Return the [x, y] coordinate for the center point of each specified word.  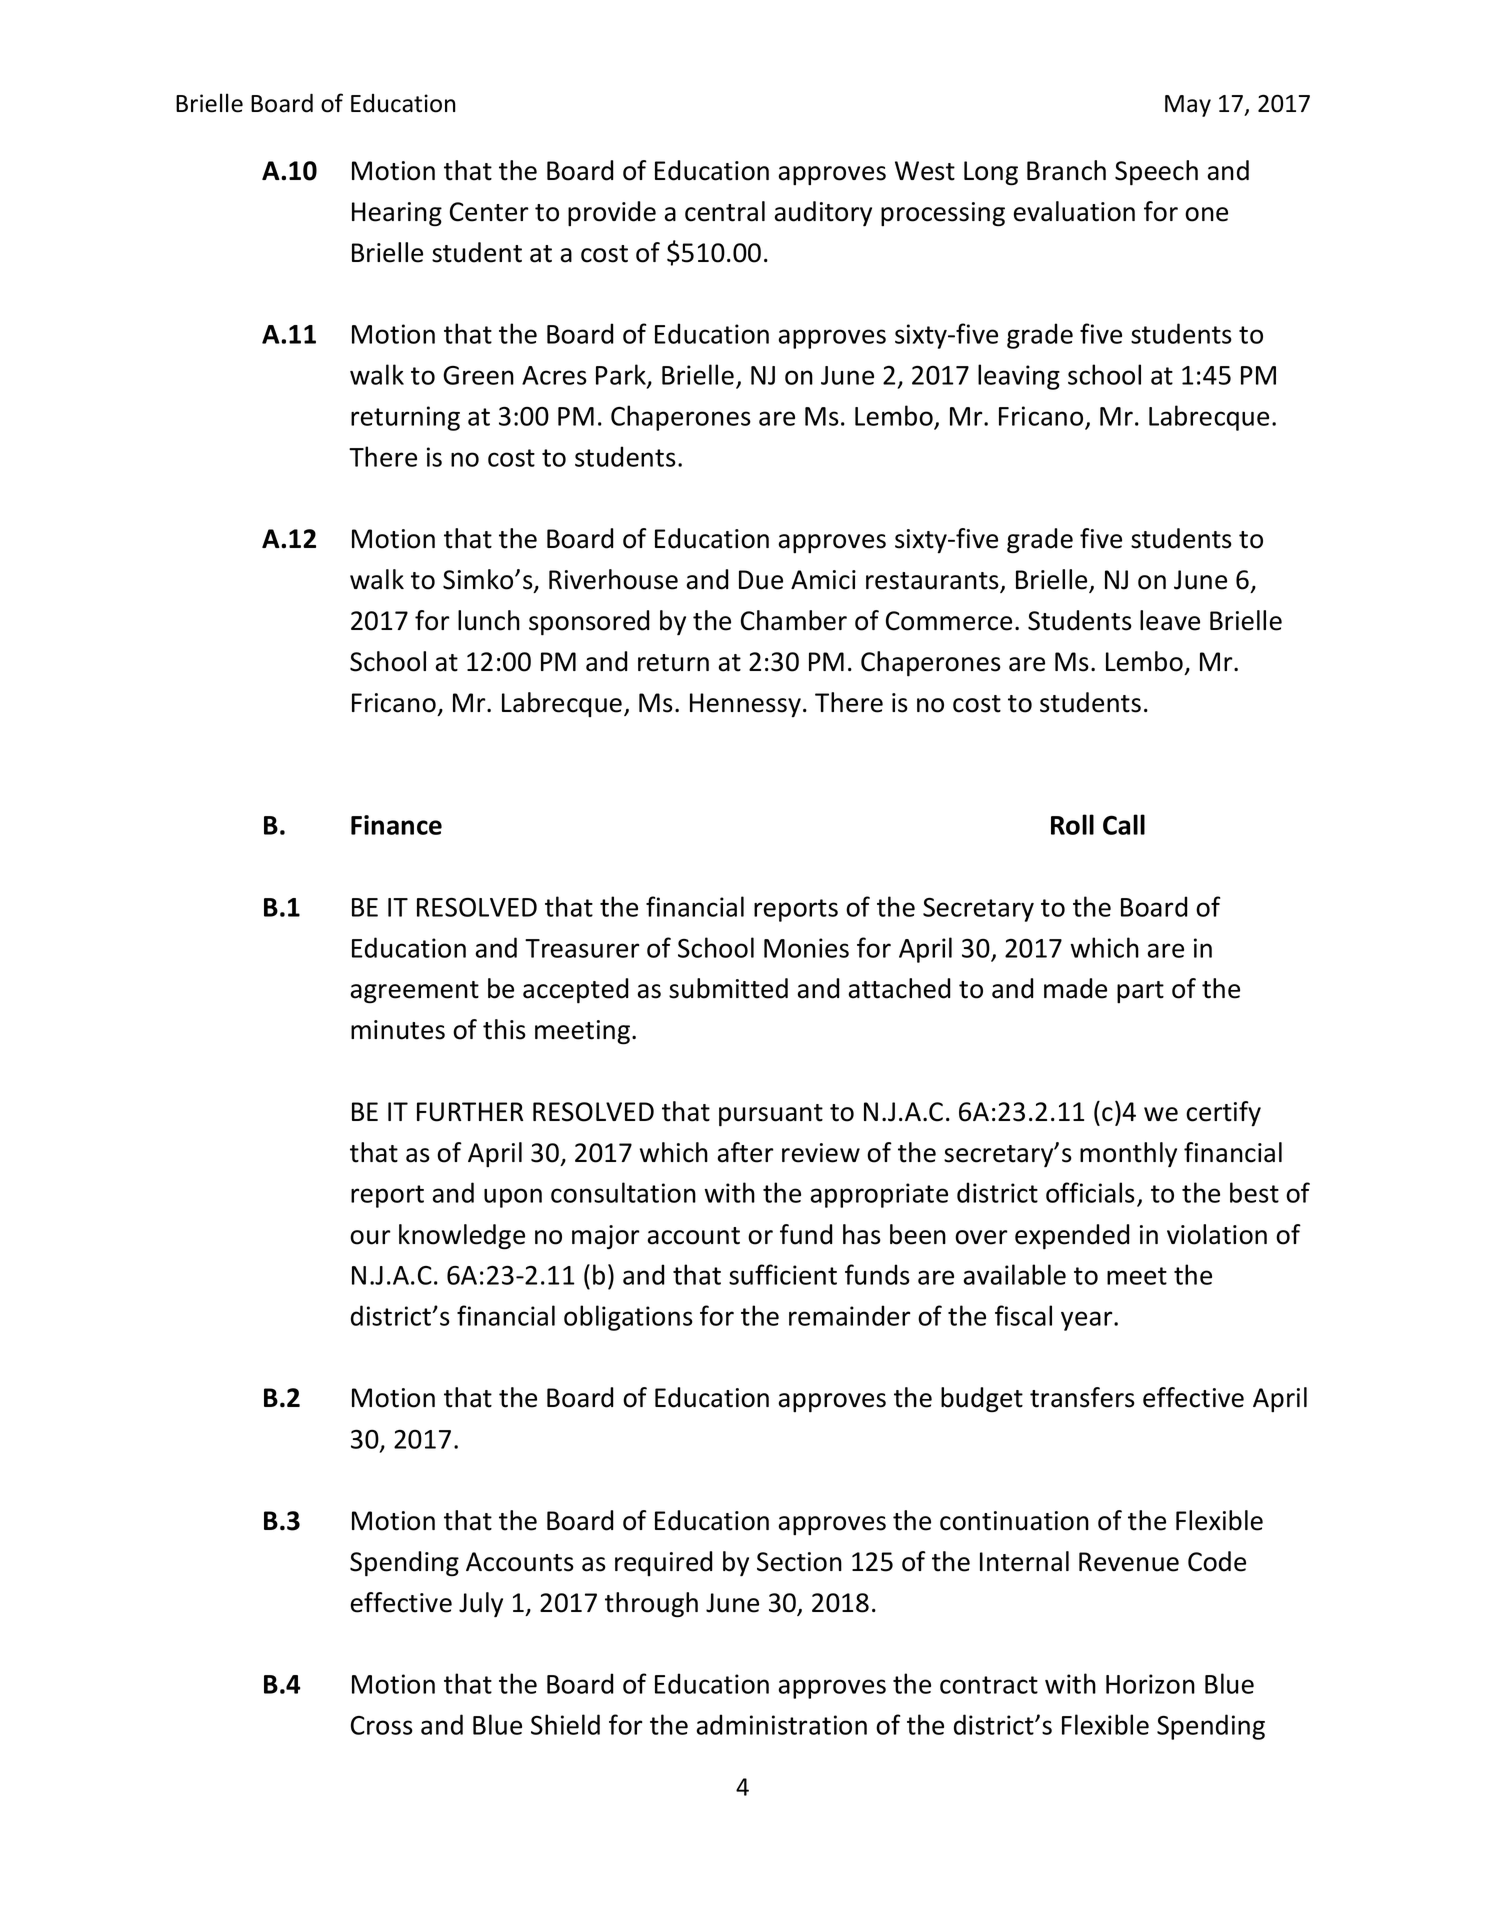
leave [1170, 620]
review [821, 1153]
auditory [823, 214]
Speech [1156, 173]
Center [489, 212]
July [481, 1605]
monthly [1128, 1155]
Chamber [794, 620]
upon [513, 1198]
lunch [489, 620]
